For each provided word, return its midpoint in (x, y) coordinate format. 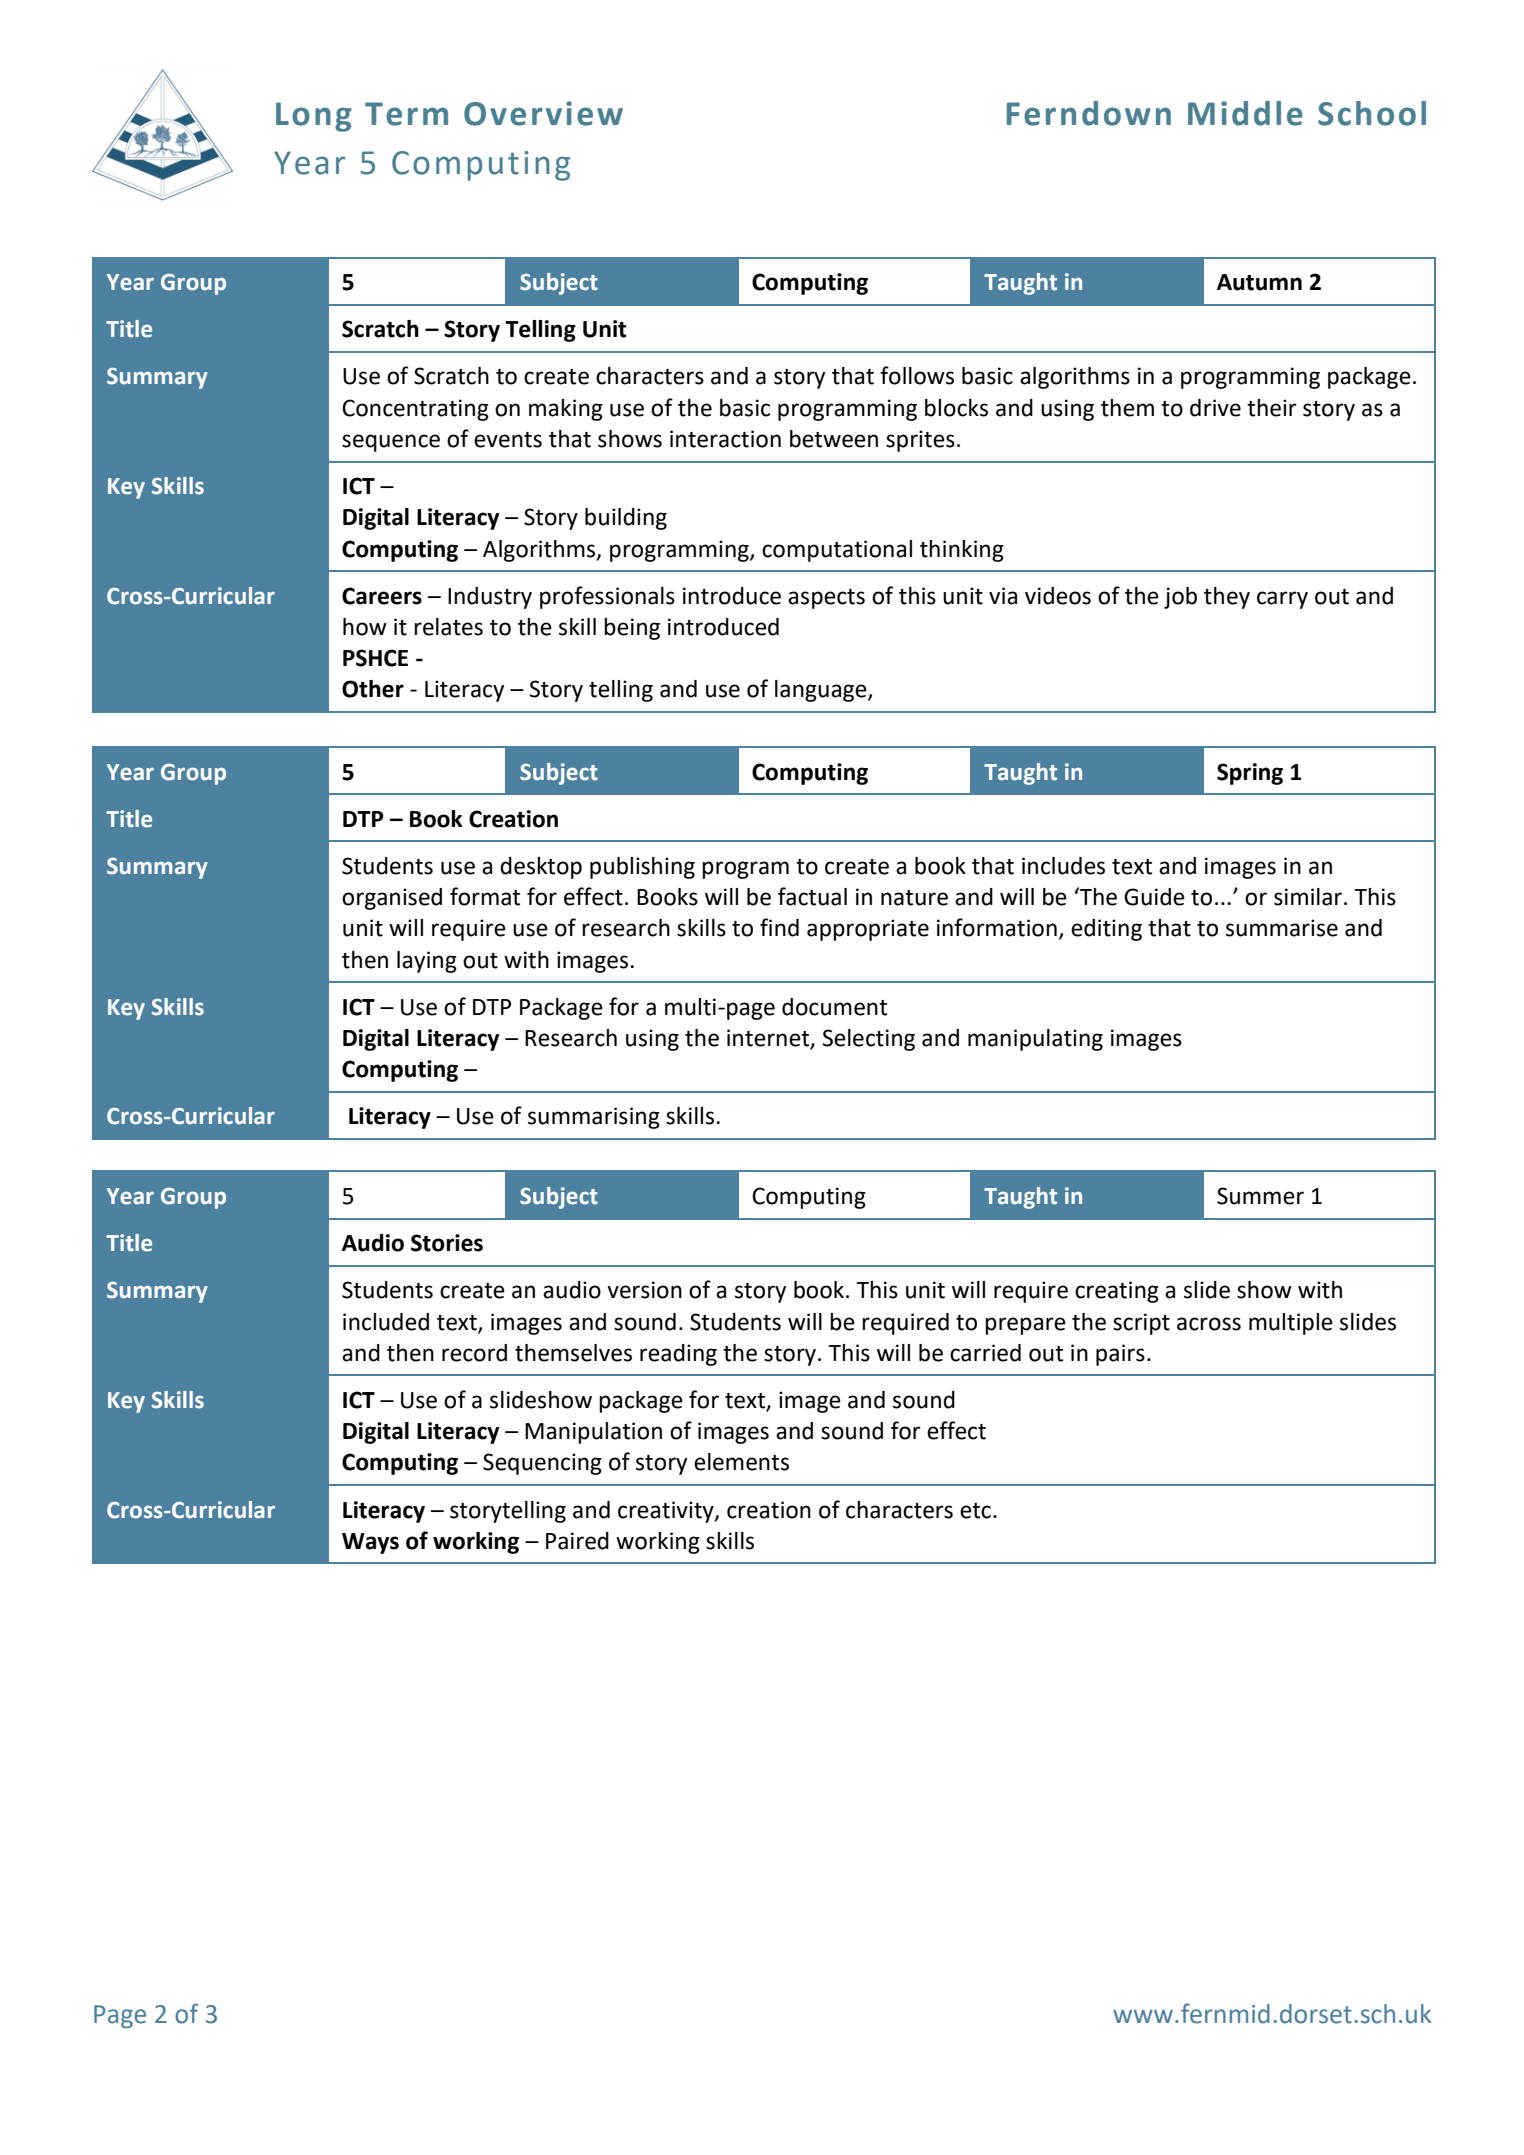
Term (406, 114)
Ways (370, 1543)
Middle (1245, 113)
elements (741, 1462)
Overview (543, 113)
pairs (1120, 1355)
